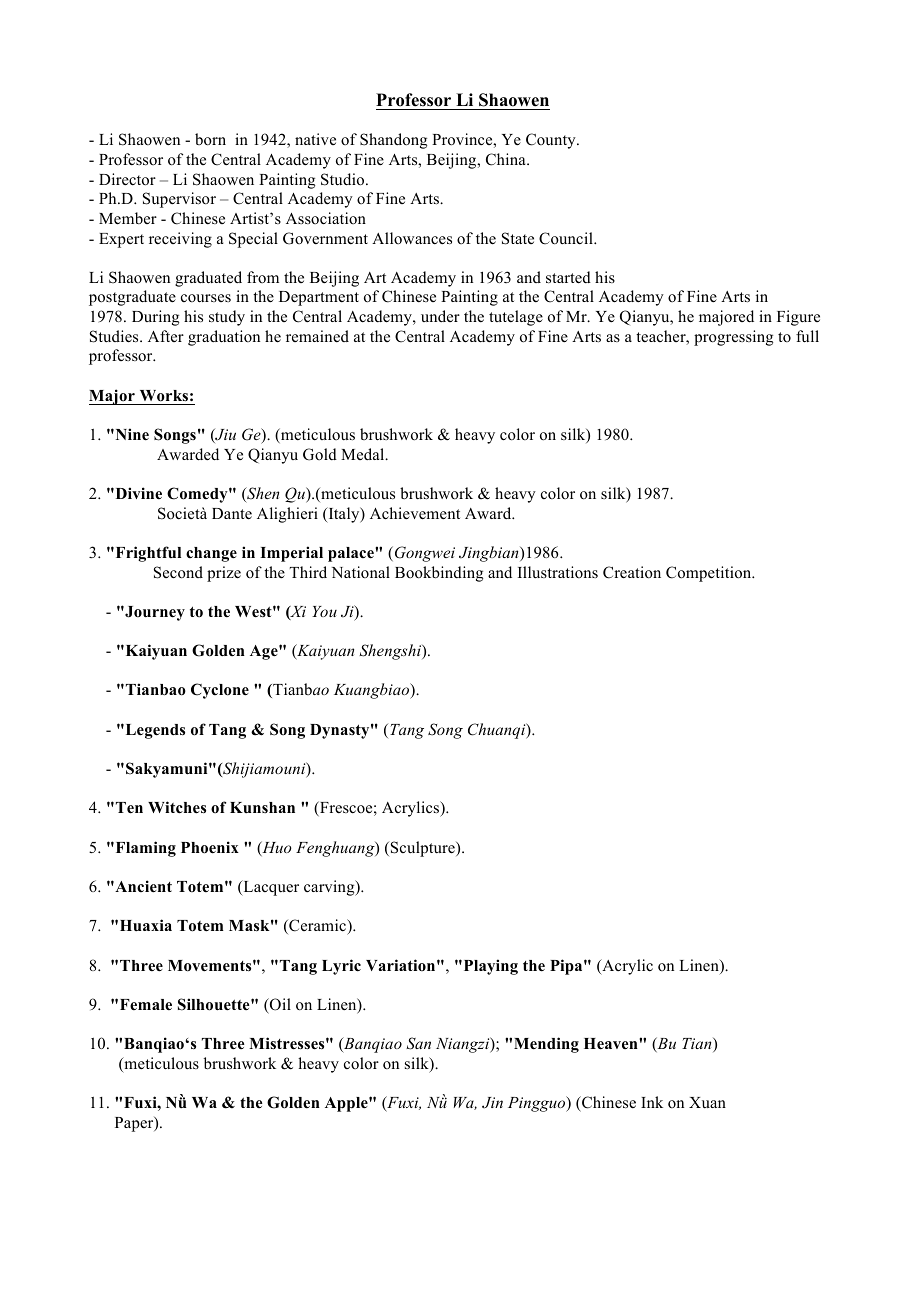  Describe the element at coordinates (552, 141) in the page. I see `County` at that location.
